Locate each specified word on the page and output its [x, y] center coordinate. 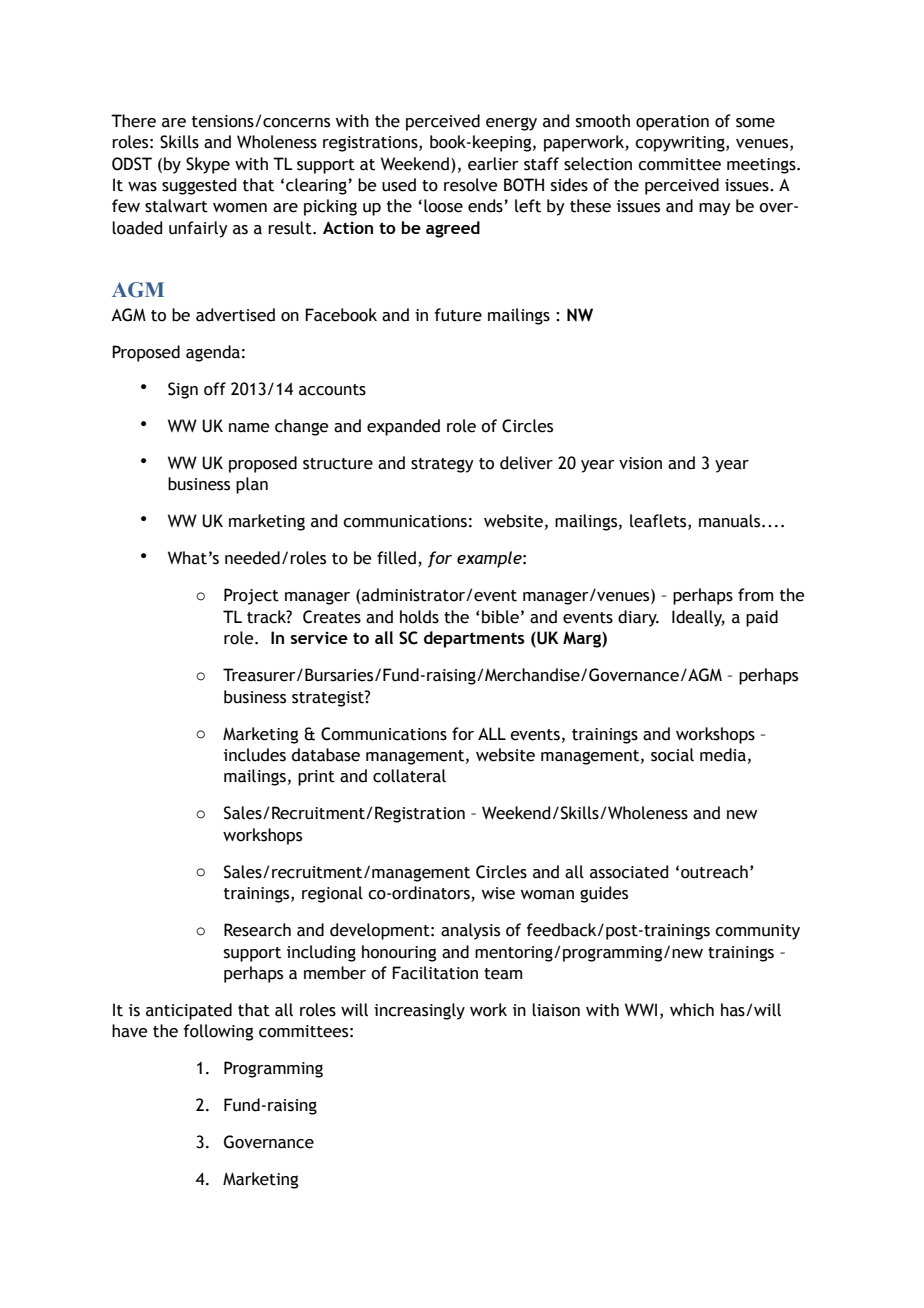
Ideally [698, 618]
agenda [213, 353]
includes [255, 755]
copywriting [681, 144]
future [458, 315]
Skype [208, 165]
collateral [409, 776]
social [672, 755]
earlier [493, 164]
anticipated [189, 1011]
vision [640, 463]
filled [396, 558]
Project [251, 596]
